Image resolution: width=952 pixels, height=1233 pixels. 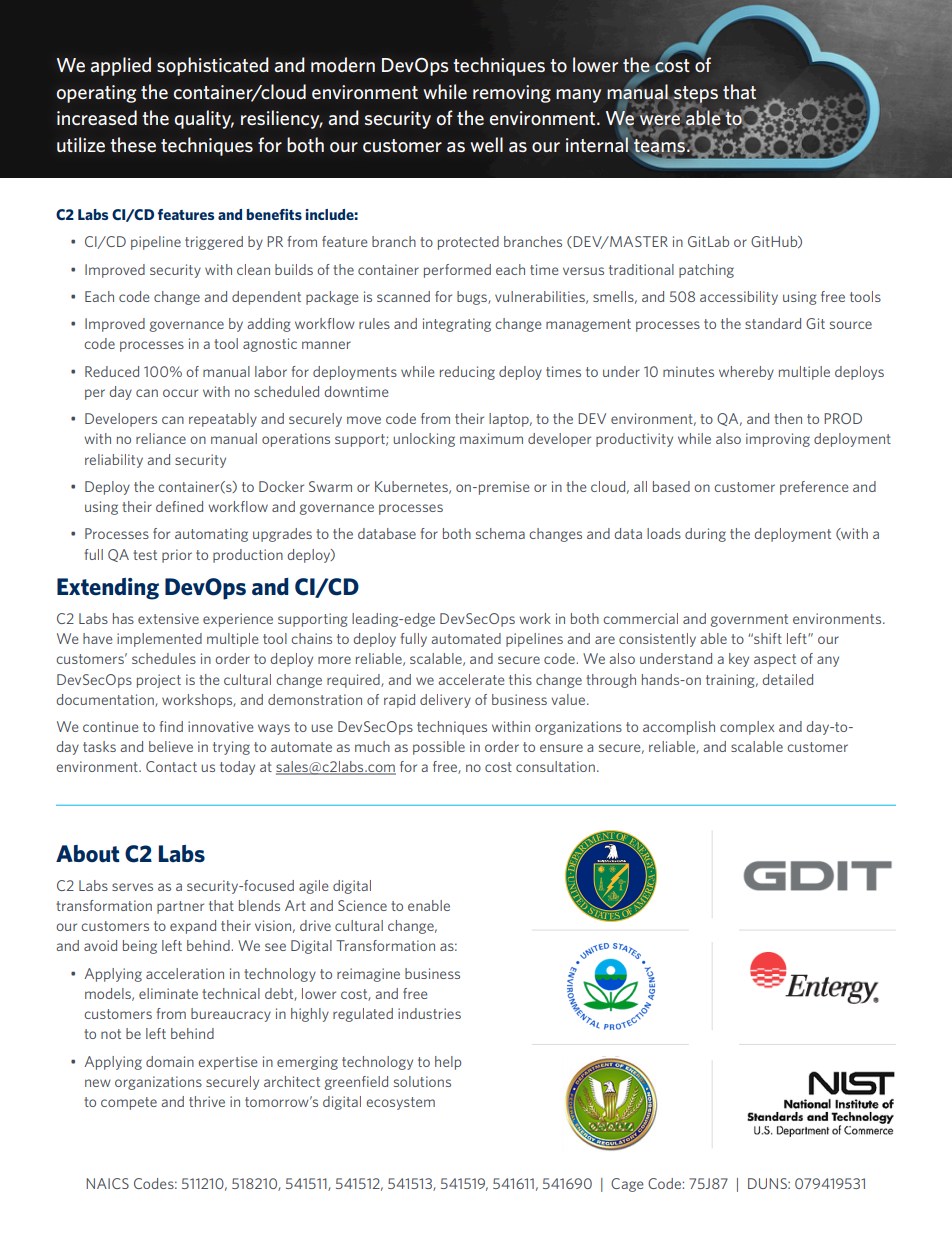 What do you see at coordinates (168, 618) in the document?
I see `extensive` at bounding box center [168, 618].
